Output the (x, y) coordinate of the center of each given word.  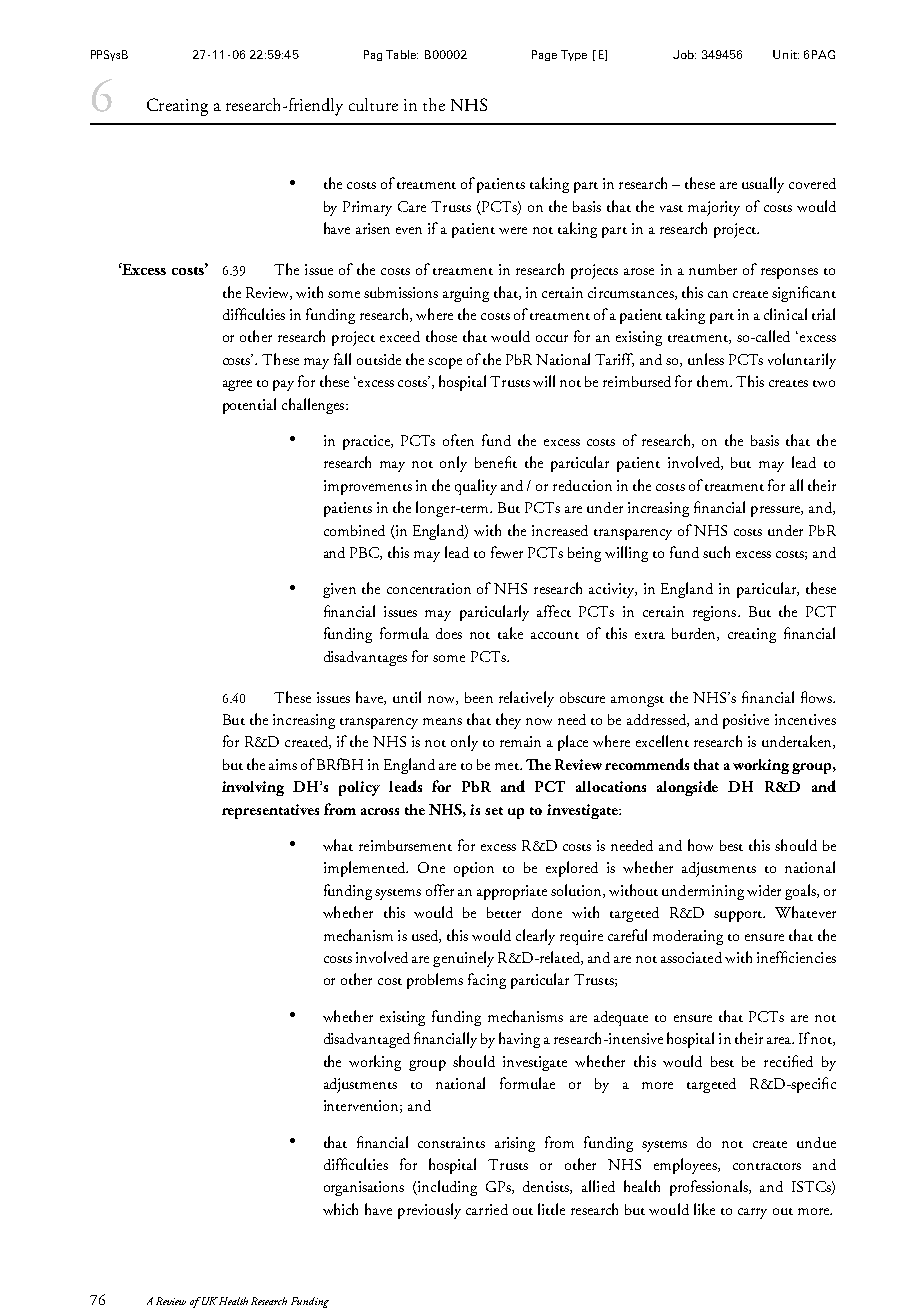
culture (373, 104)
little (551, 1209)
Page (544, 55)
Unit (786, 54)
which (340, 1209)
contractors (767, 1166)
